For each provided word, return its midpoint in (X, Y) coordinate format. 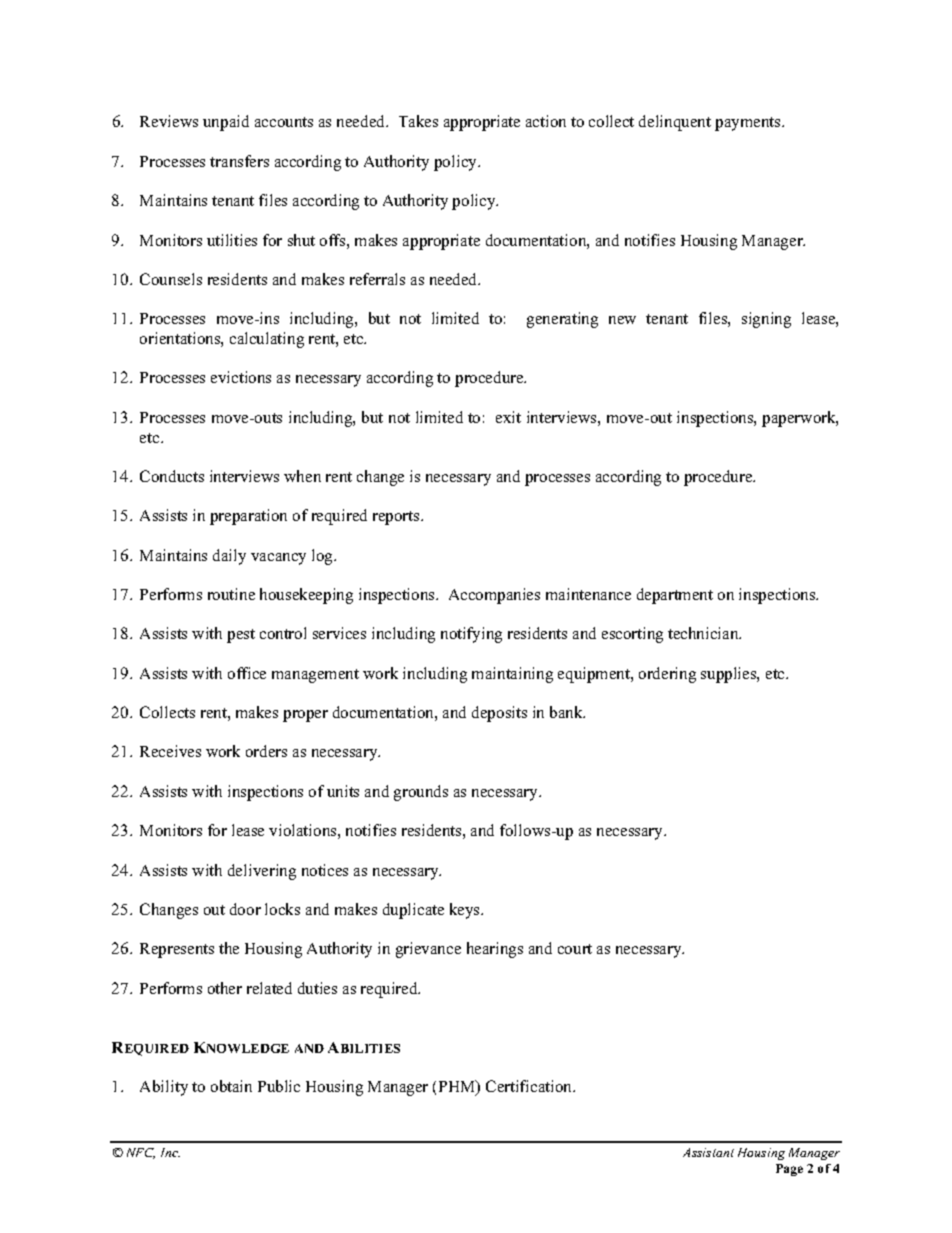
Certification (530, 1086)
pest (241, 636)
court (575, 949)
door (245, 909)
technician (704, 633)
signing (766, 320)
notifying (471, 635)
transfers (239, 161)
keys (466, 911)
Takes (418, 121)
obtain (231, 1086)
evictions (241, 377)
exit (508, 417)
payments (749, 124)
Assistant (708, 1152)
